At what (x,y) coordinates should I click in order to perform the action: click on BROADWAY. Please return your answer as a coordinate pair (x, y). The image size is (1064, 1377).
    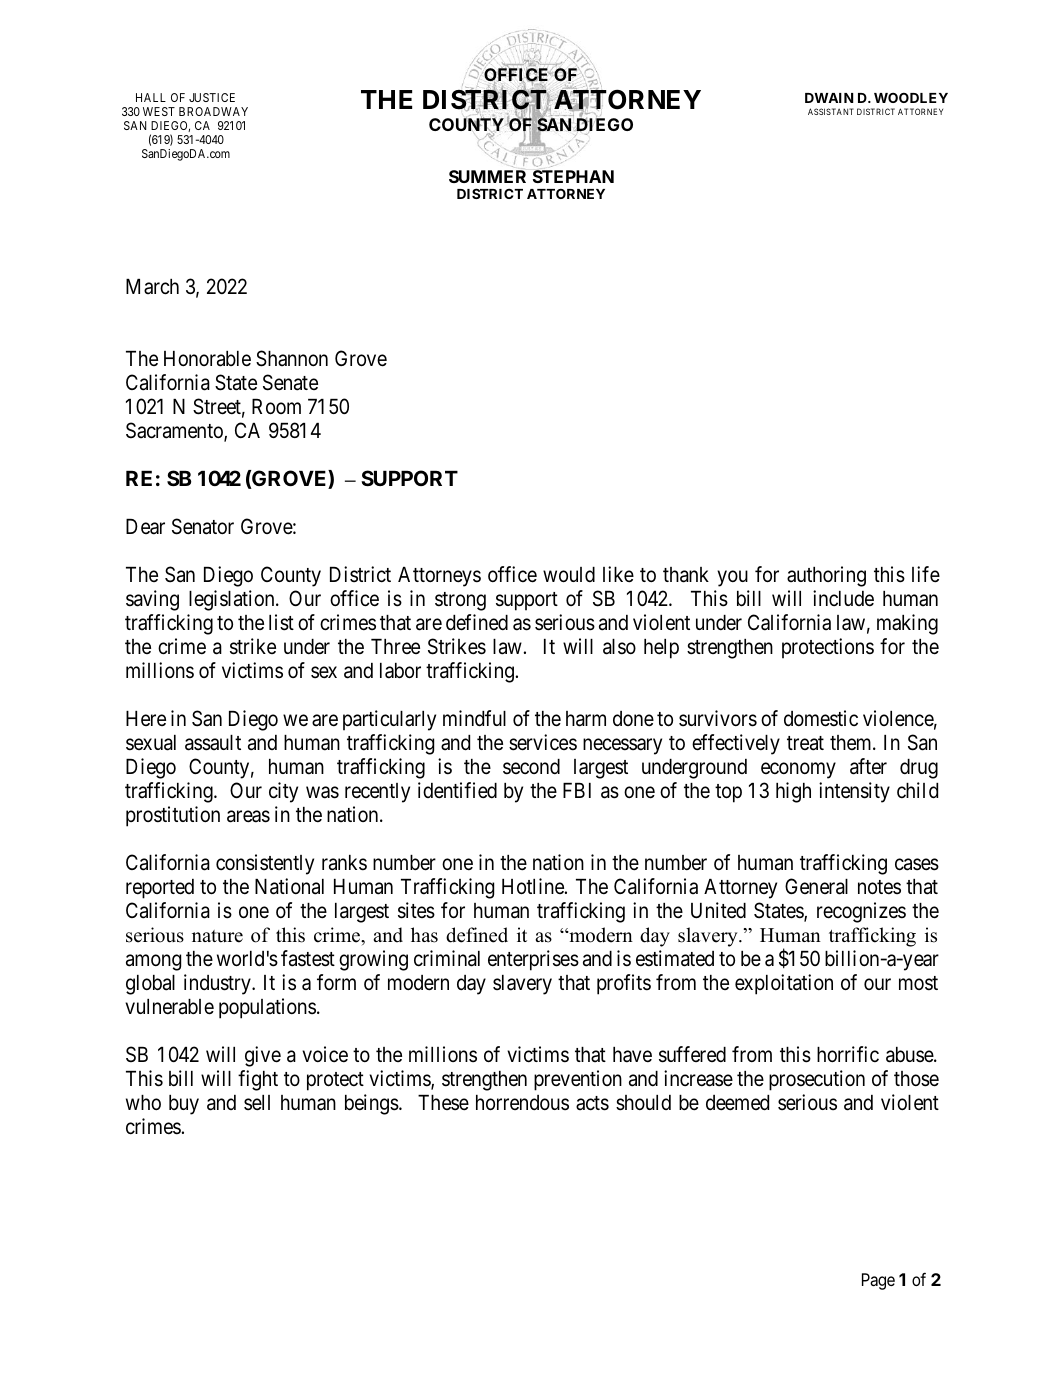
    Looking at the image, I should click on (213, 111).
